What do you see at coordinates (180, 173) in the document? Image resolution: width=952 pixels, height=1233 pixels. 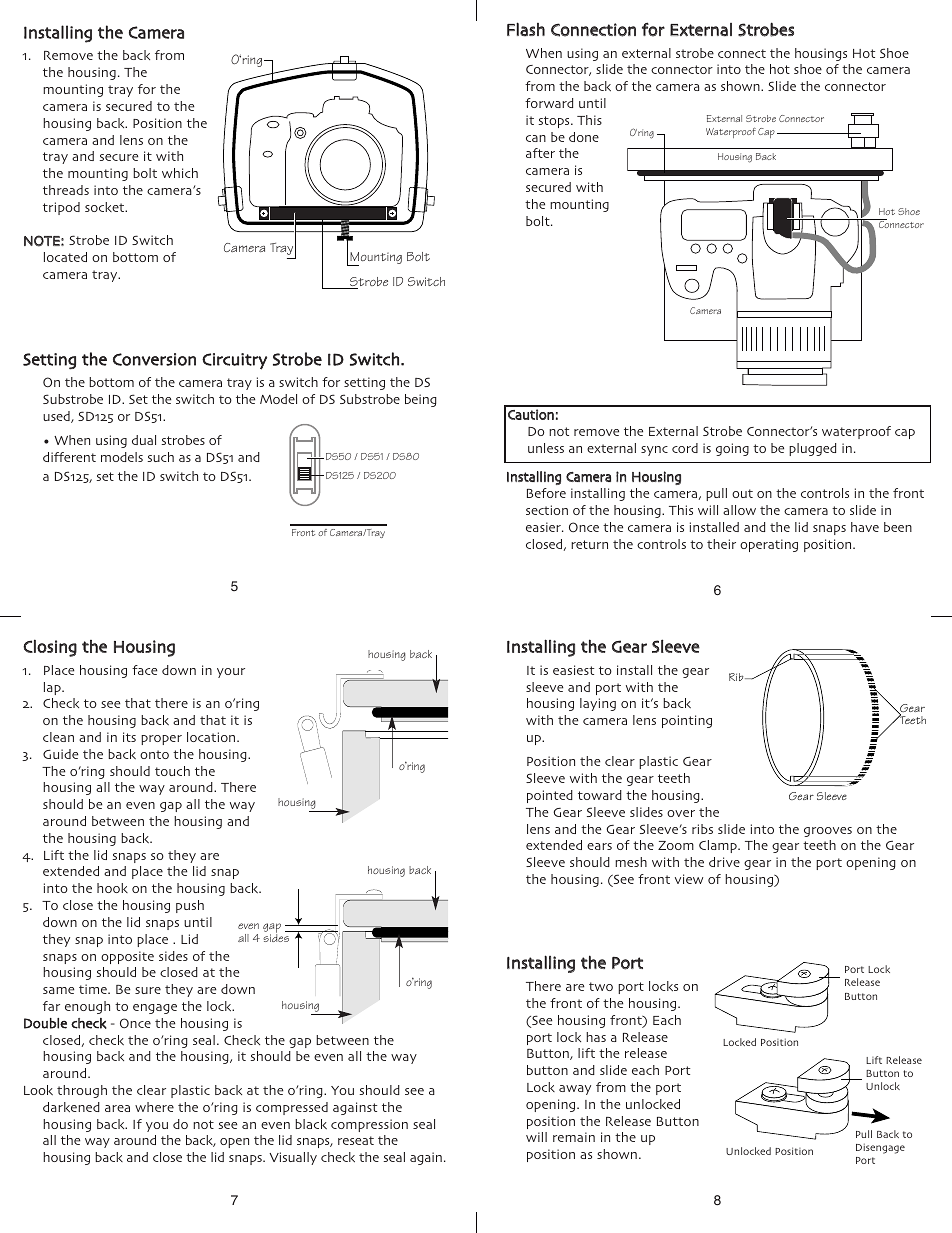 I see `which` at bounding box center [180, 173].
